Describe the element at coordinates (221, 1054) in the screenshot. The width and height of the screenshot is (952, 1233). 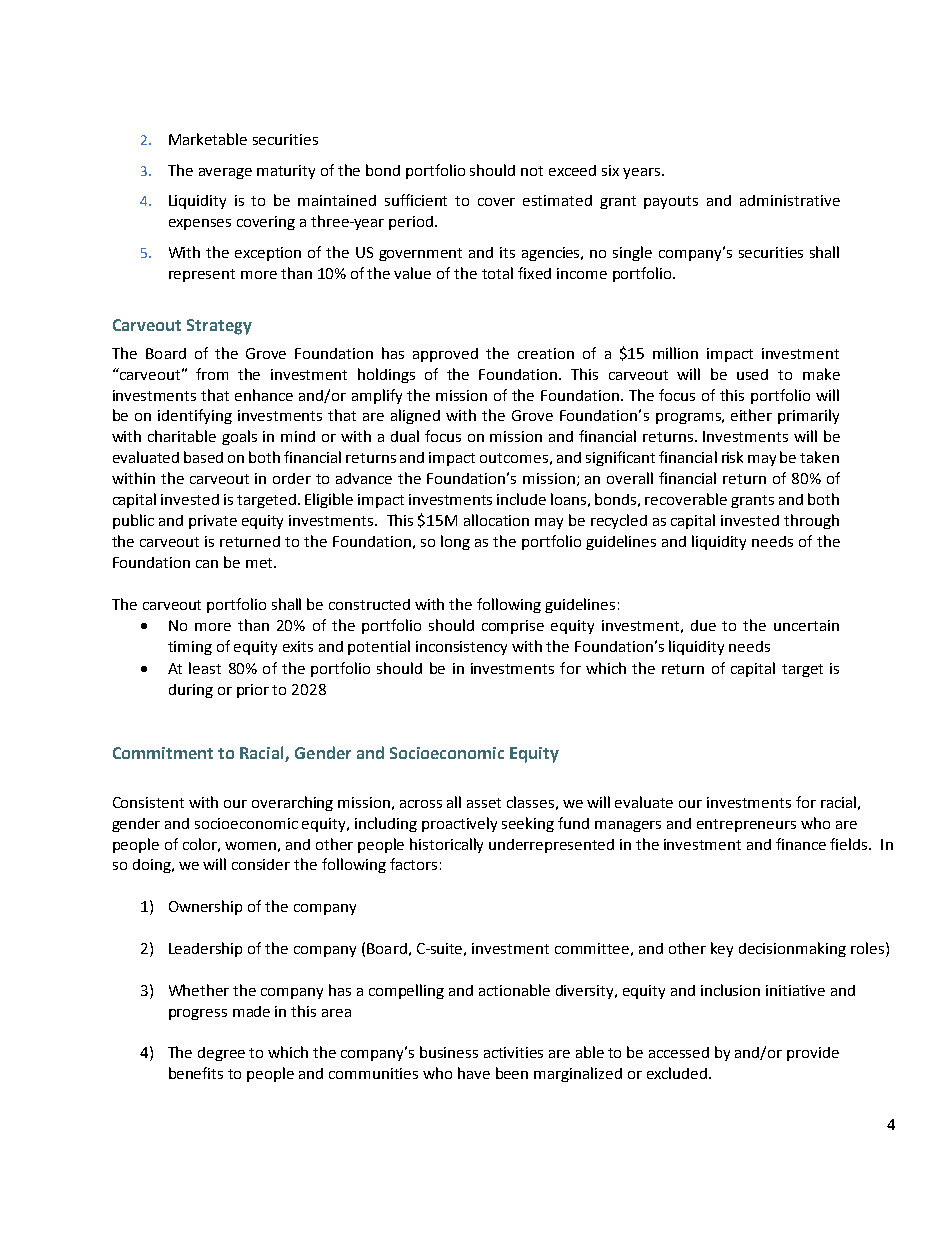
I see `degree` at that location.
